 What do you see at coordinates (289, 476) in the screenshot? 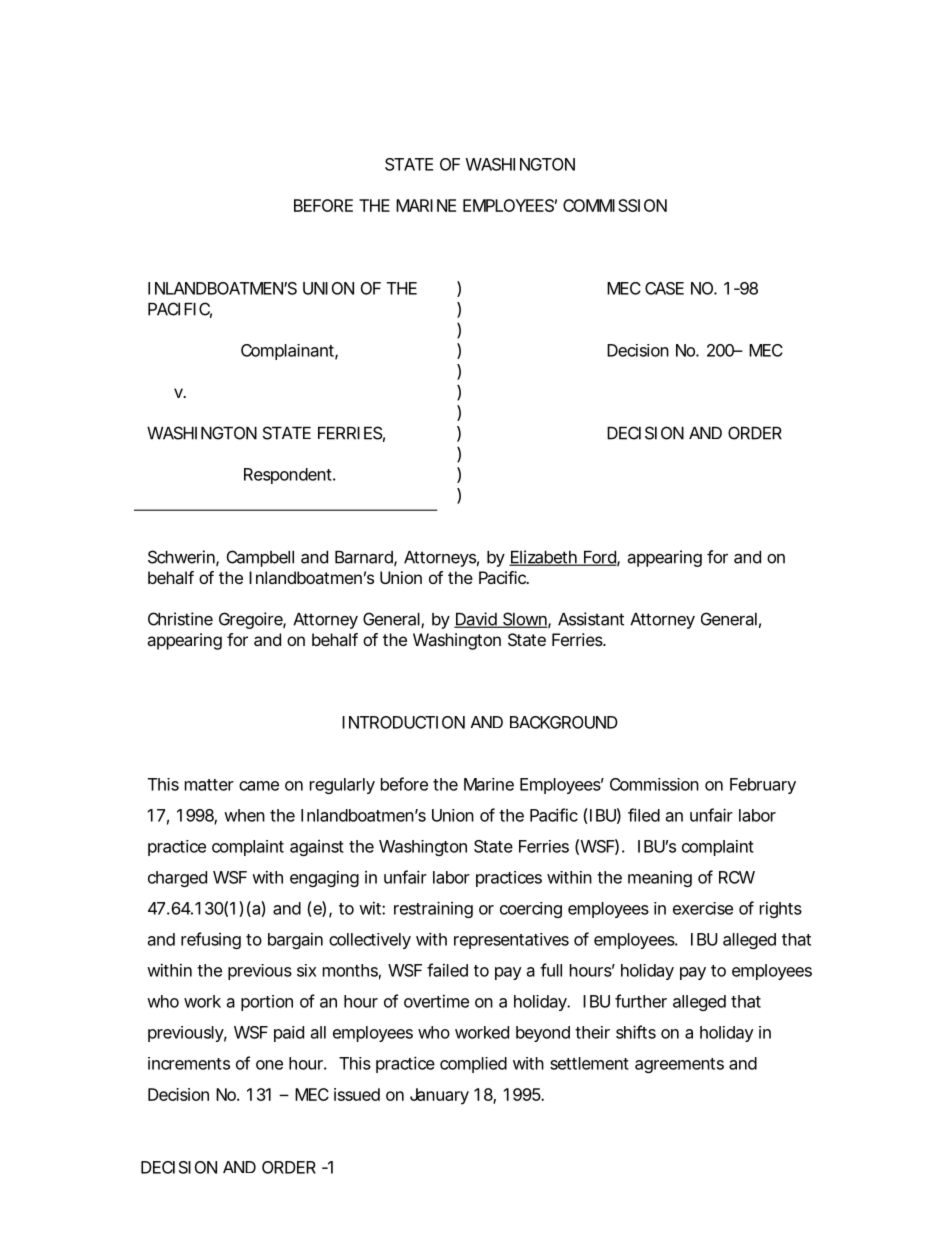
I see `Respondent` at bounding box center [289, 476].
